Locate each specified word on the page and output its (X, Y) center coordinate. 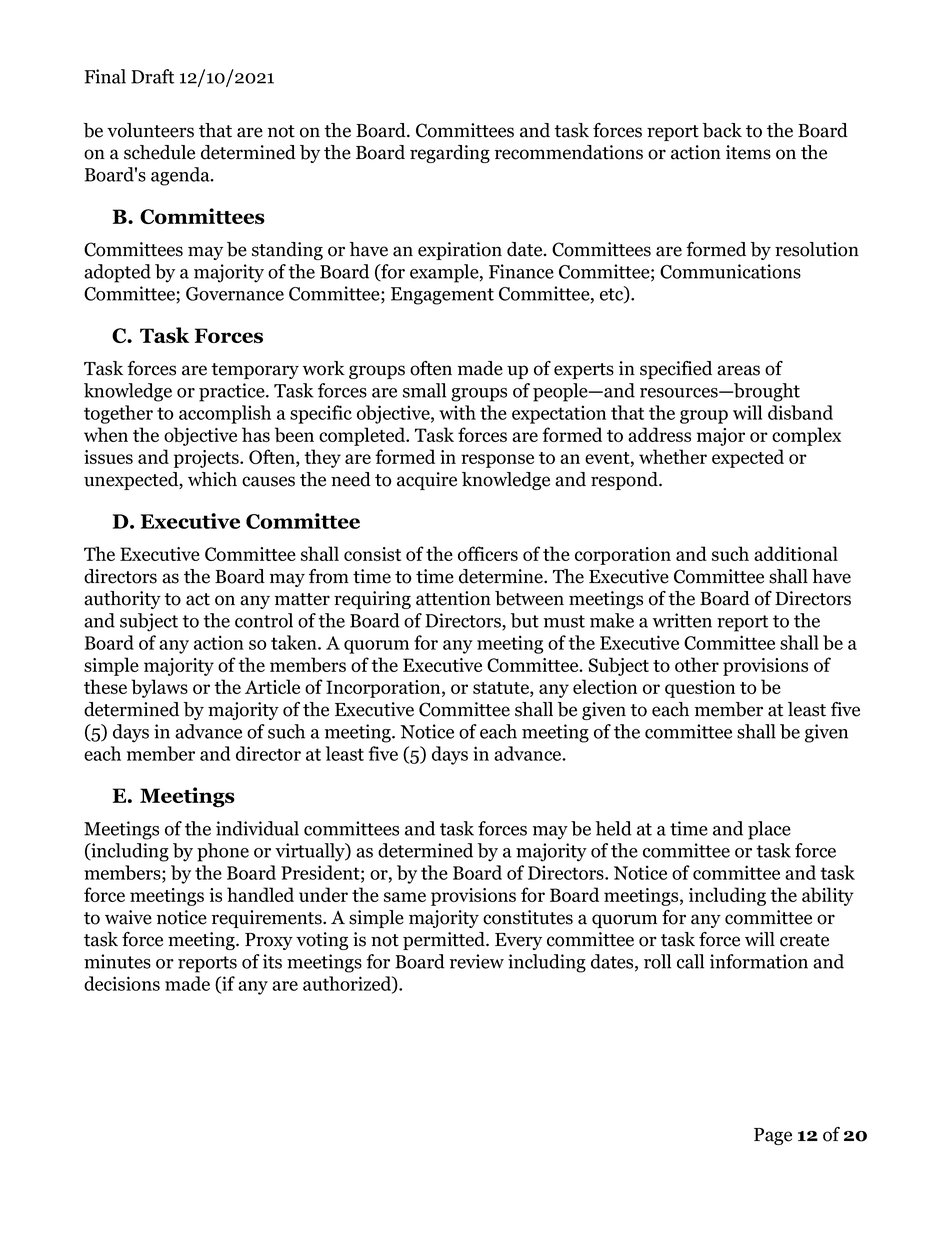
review (477, 961)
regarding (450, 154)
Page (773, 1136)
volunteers (150, 130)
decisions (122, 983)
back (722, 130)
